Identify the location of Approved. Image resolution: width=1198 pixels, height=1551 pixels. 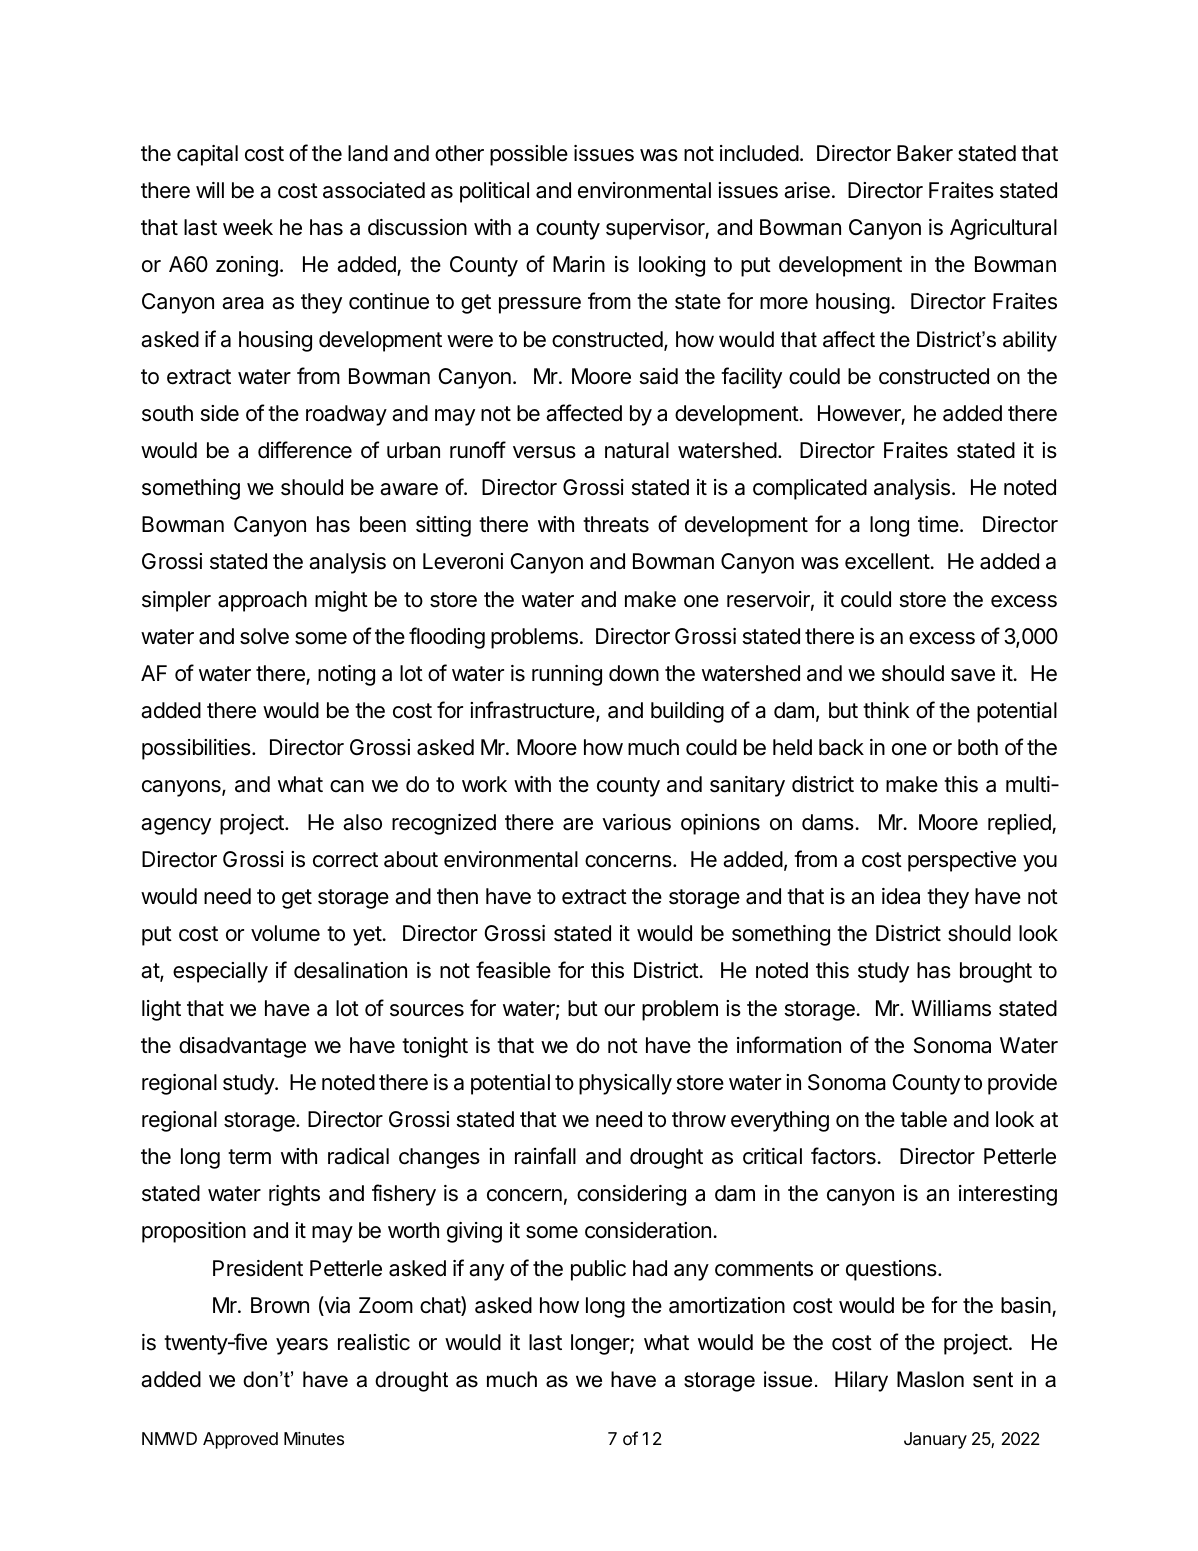
(240, 1440).
